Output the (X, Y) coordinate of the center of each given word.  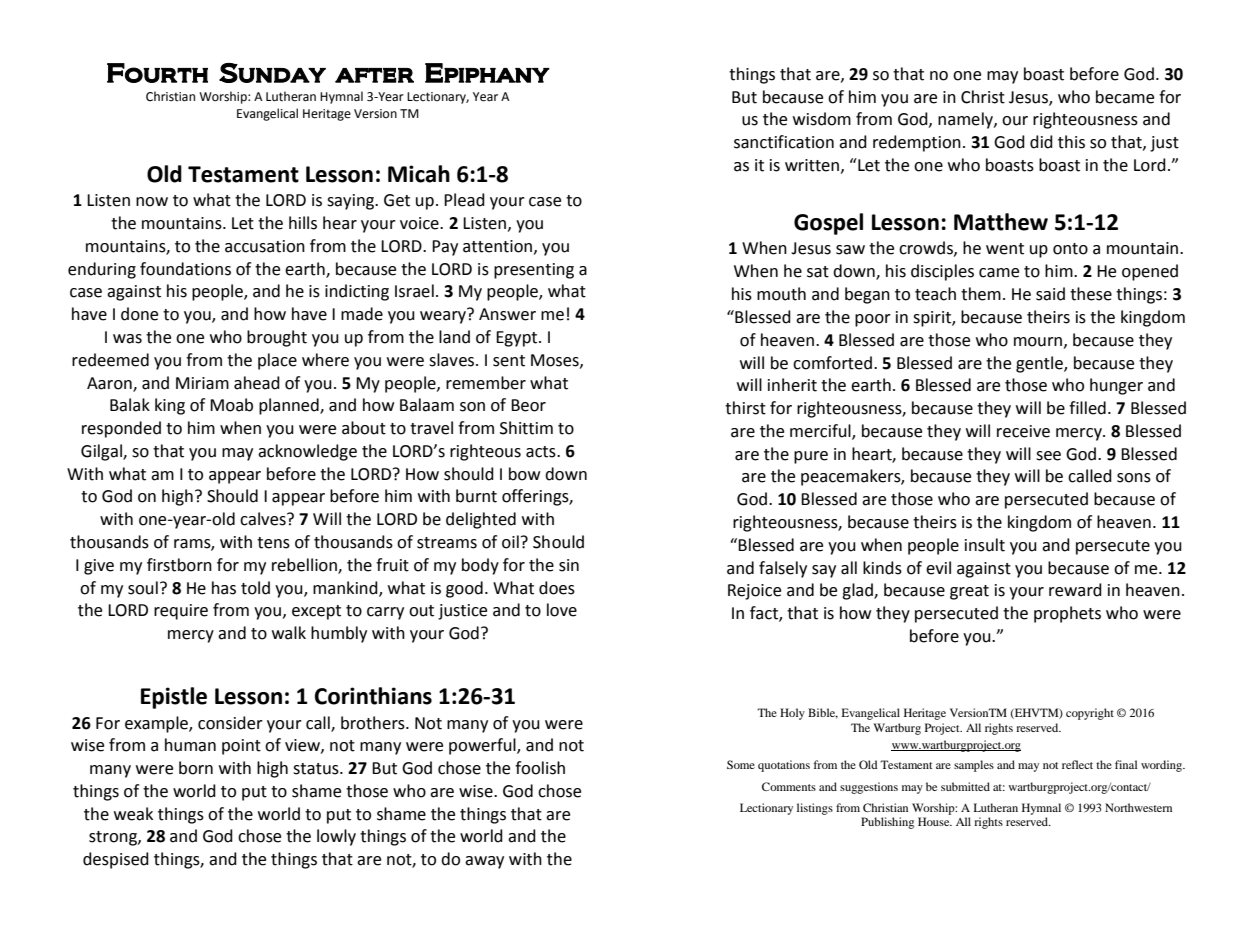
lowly (336, 837)
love (562, 610)
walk (289, 633)
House (935, 821)
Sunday (272, 73)
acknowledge (307, 452)
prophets (1067, 614)
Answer (507, 314)
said (1050, 294)
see (1048, 456)
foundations (185, 269)
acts (542, 452)
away (484, 862)
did (1041, 142)
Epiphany (487, 73)
